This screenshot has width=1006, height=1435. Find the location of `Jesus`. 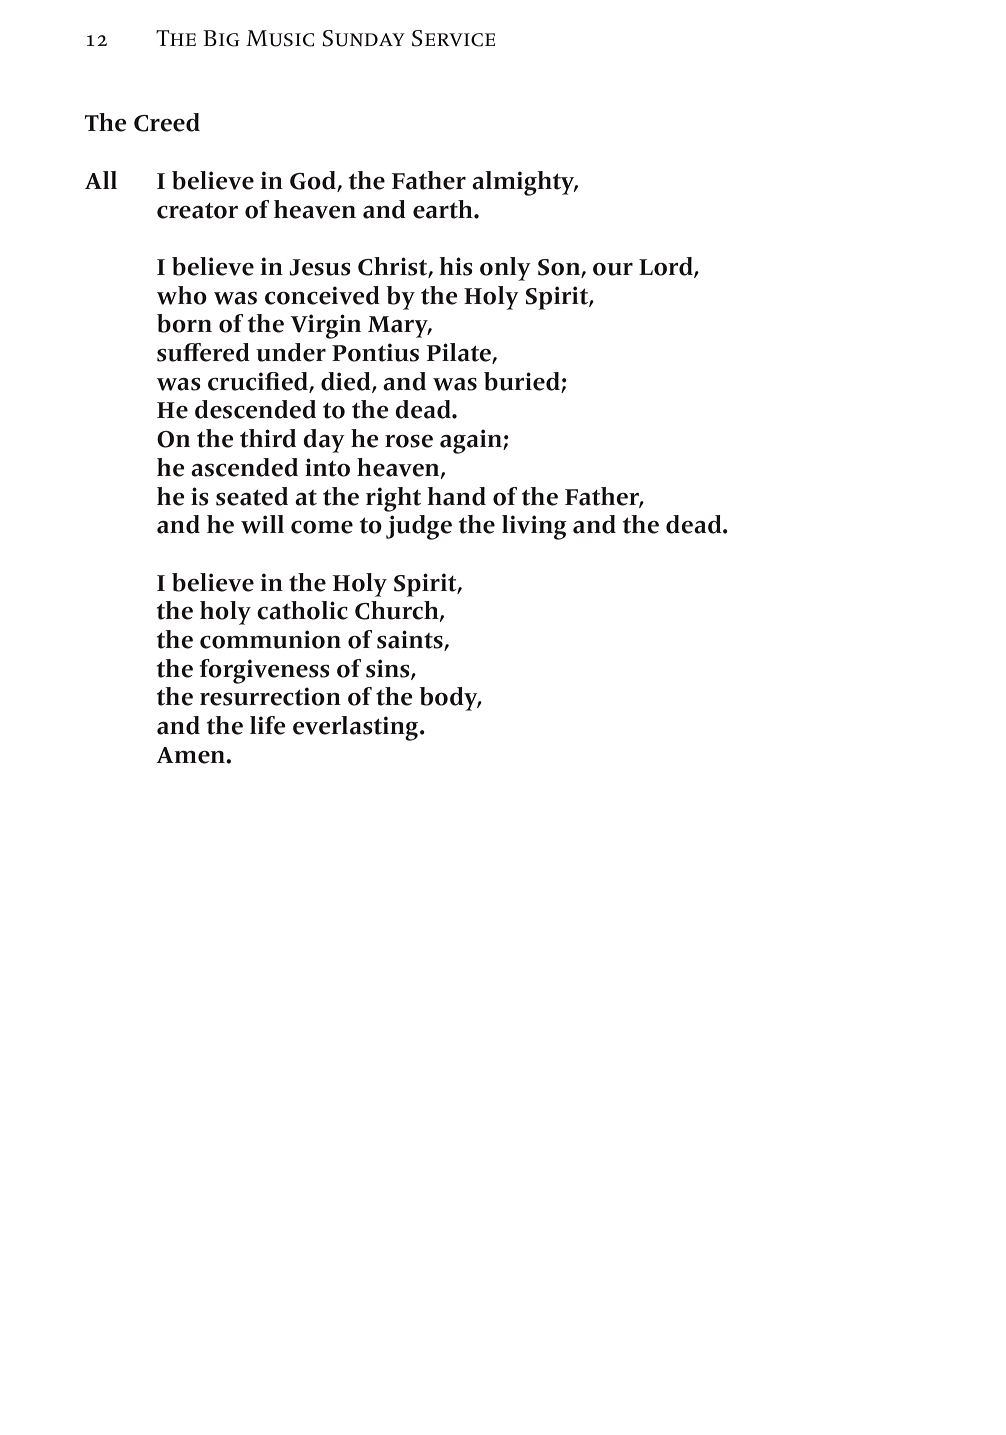

Jesus is located at coordinates (320, 267).
